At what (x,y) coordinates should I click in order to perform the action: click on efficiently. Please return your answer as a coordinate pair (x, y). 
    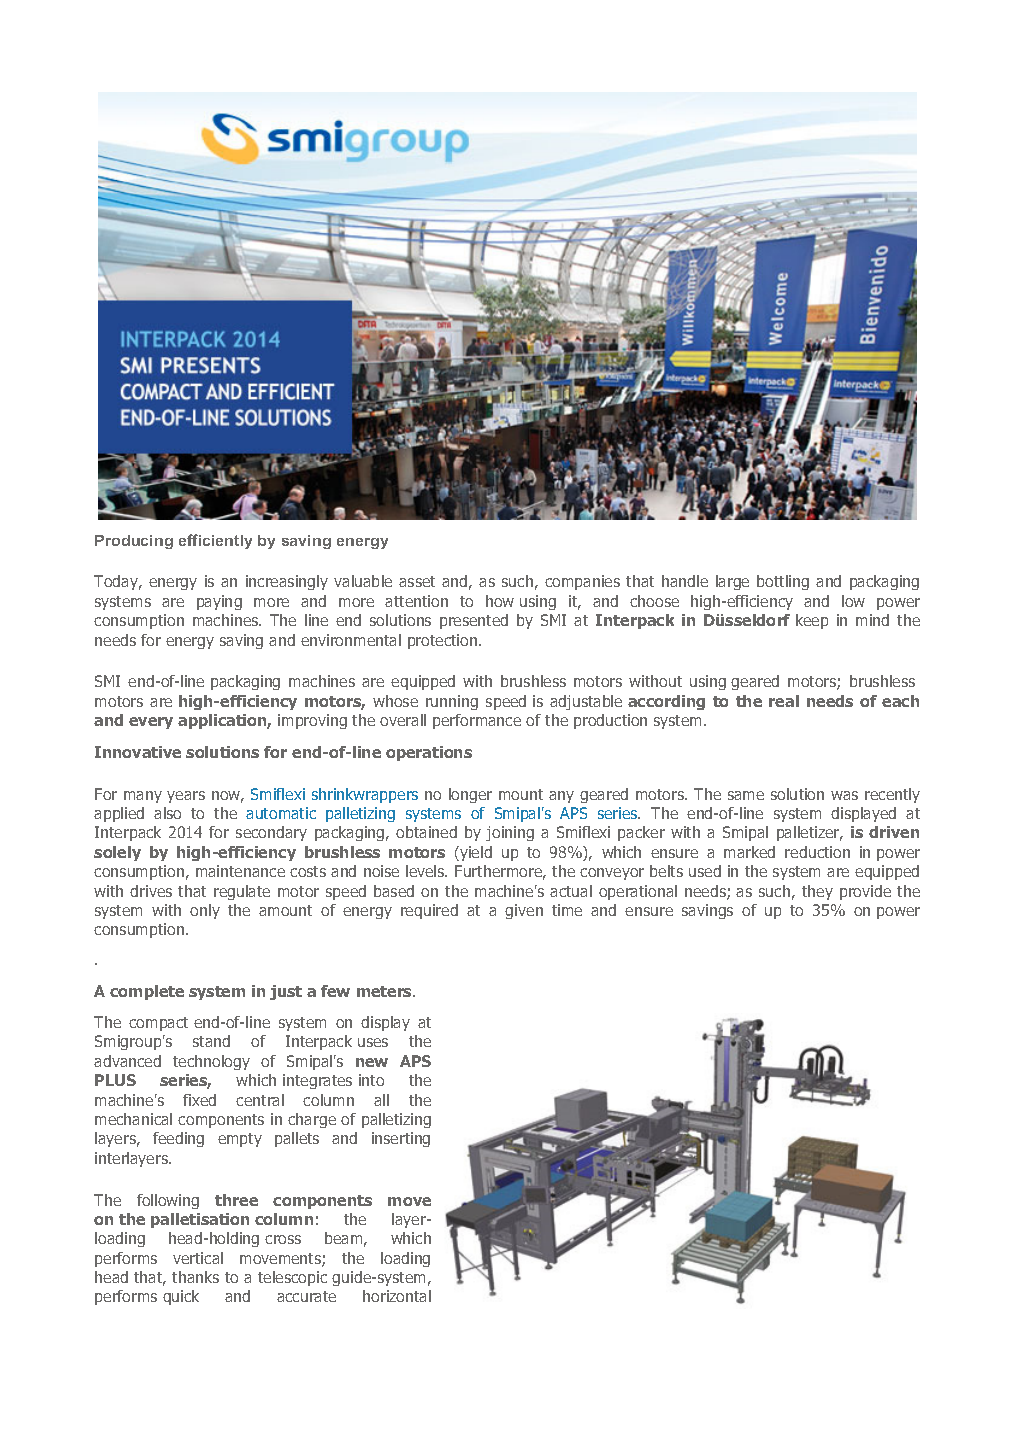
    Looking at the image, I should click on (215, 541).
